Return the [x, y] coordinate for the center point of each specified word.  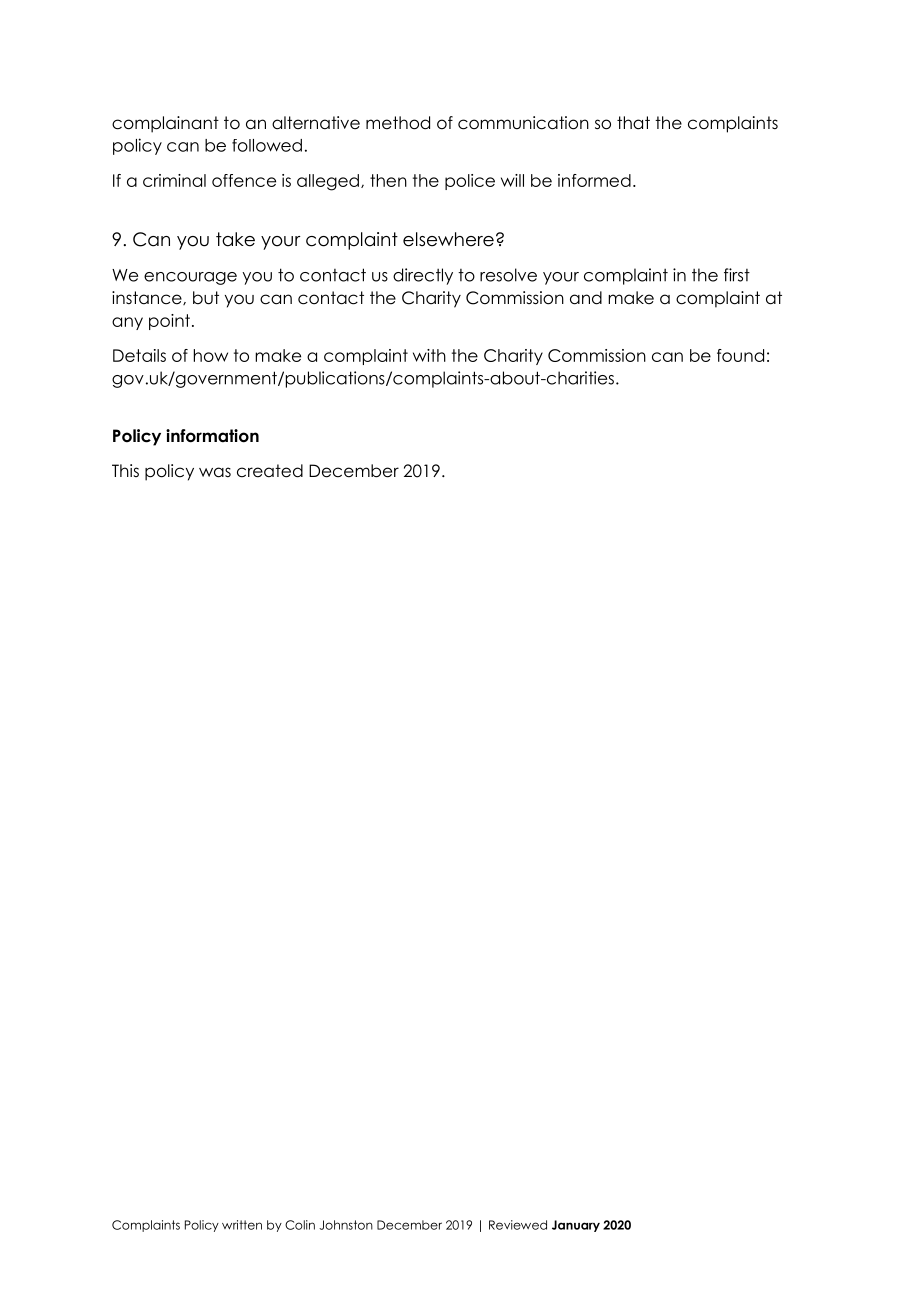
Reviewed [518, 1225]
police [470, 182]
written [242, 1225]
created [270, 471]
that [633, 123]
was [215, 472]
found [740, 355]
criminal [174, 180]
